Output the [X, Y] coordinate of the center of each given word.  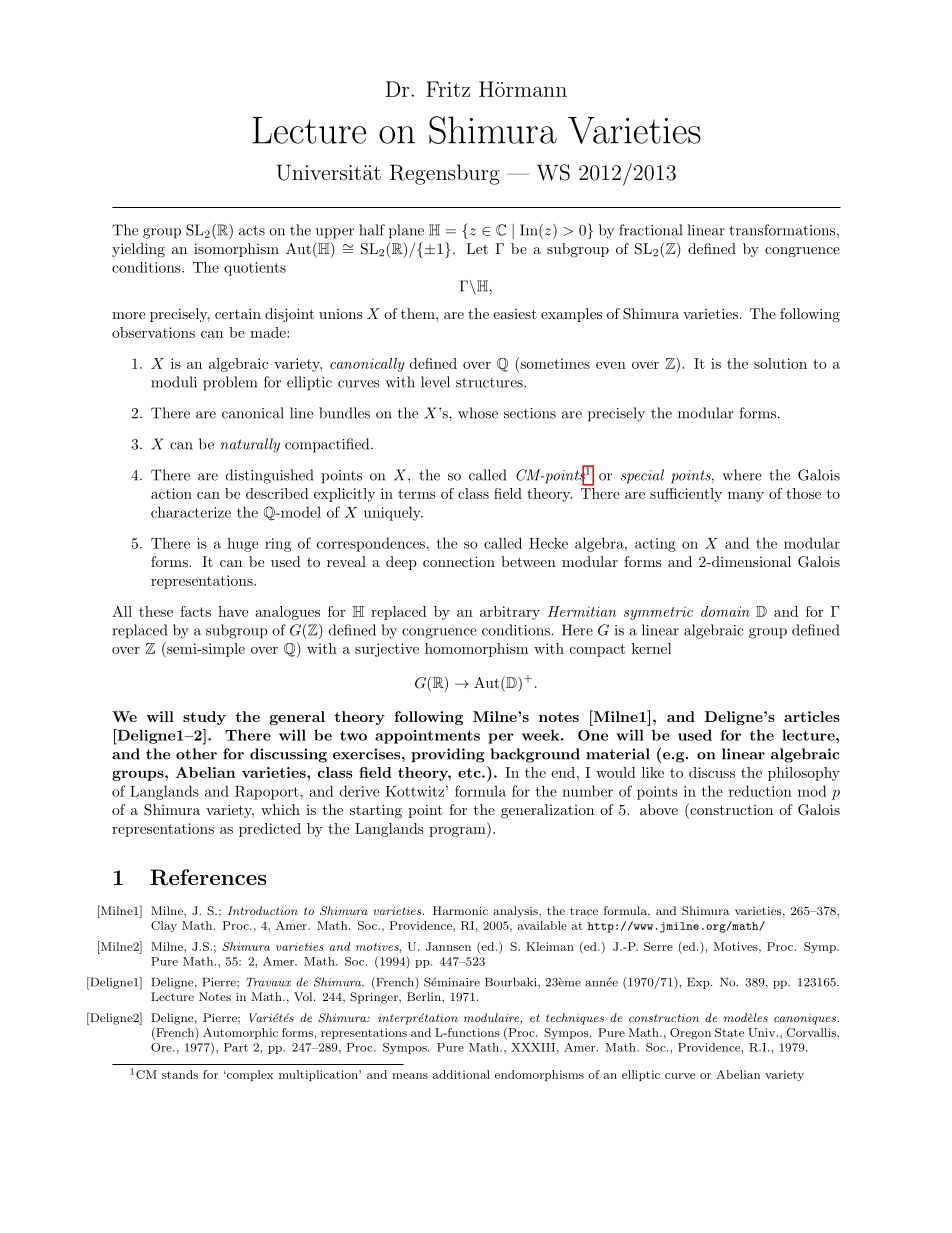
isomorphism [236, 250]
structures [490, 383]
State [729, 1032]
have [233, 611]
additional [461, 1074]
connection [459, 561]
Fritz [448, 89]
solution [780, 363]
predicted [270, 830]
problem [230, 383]
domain [725, 611]
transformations [782, 230]
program [458, 832]
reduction [760, 791]
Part [236, 1047]
